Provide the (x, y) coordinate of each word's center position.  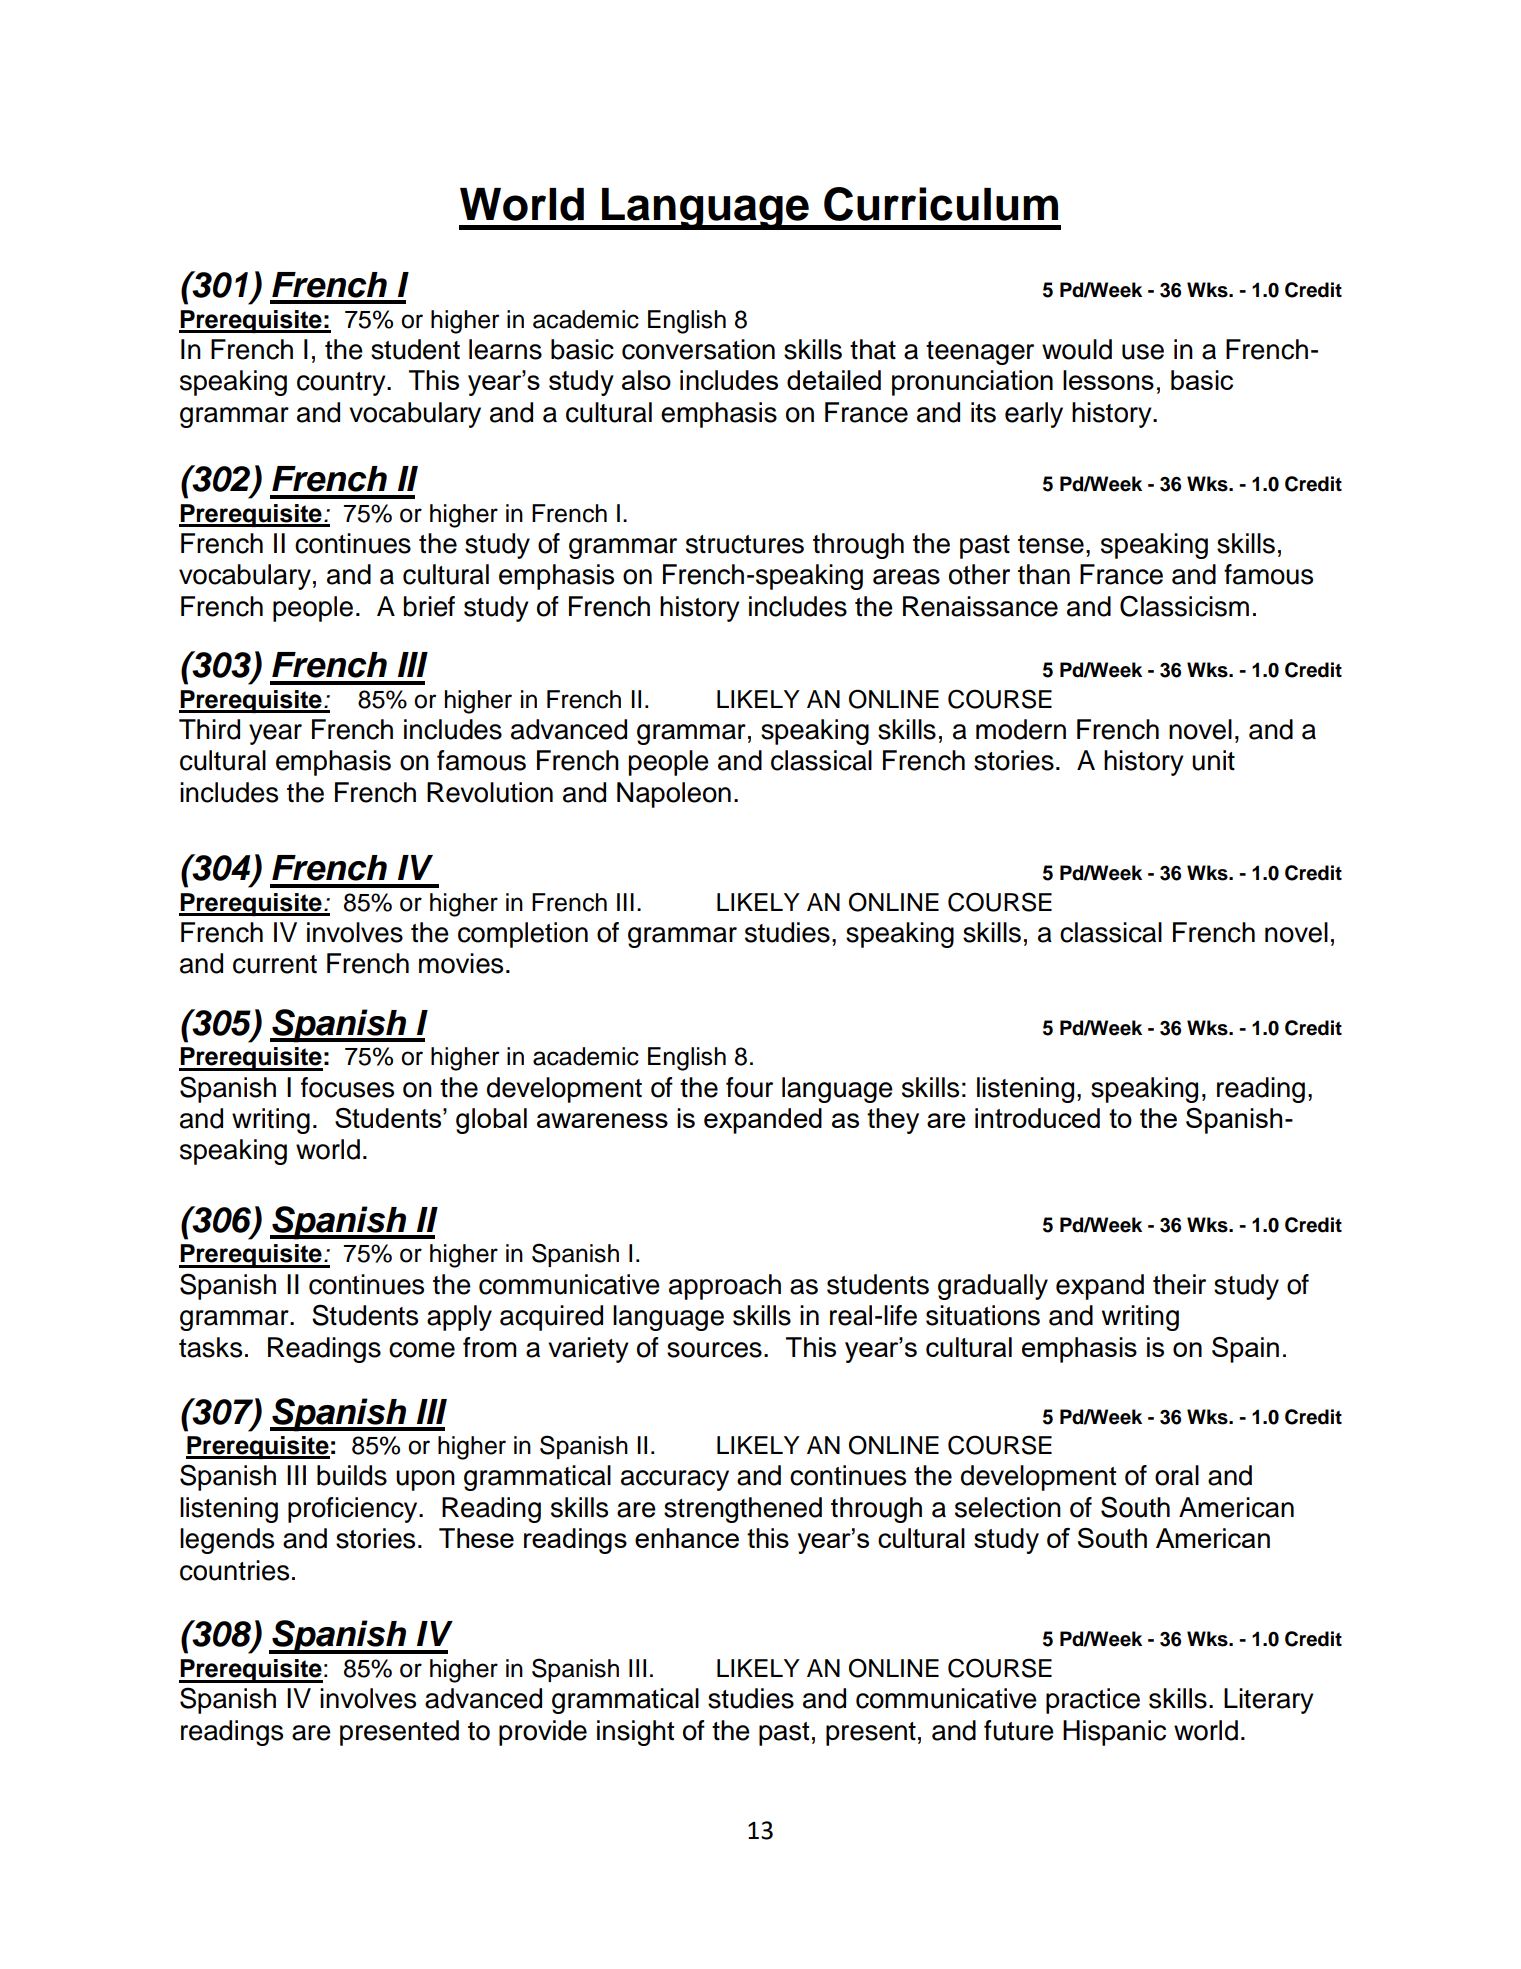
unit (1213, 760)
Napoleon (674, 795)
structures (745, 544)
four (749, 1087)
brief (429, 606)
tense (1051, 544)
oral (1177, 1475)
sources (714, 1350)
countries (234, 1570)
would (1077, 349)
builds (352, 1475)
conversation (698, 349)
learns (505, 349)
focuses (347, 1087)
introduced (1037, 1118)
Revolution (490, 792)
